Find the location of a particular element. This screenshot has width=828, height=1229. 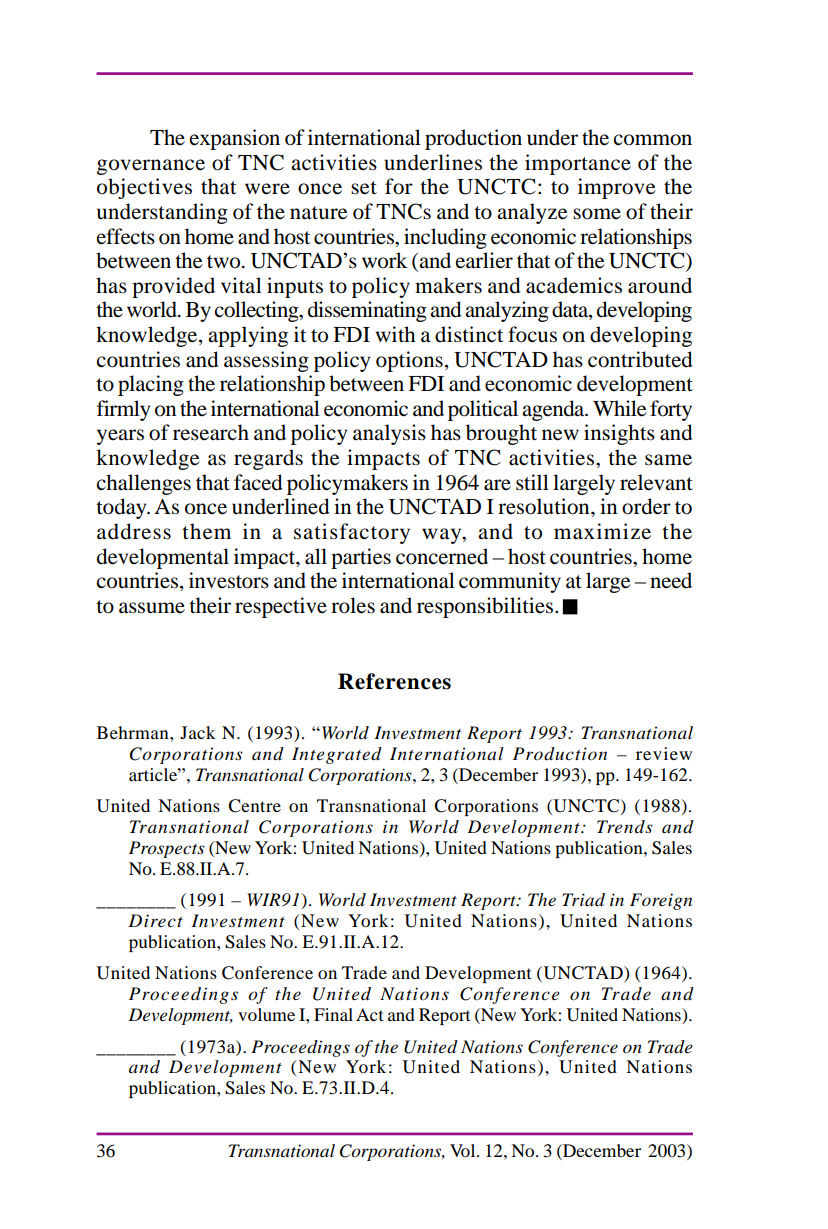

Triad is located at coordinates (583, 900).
